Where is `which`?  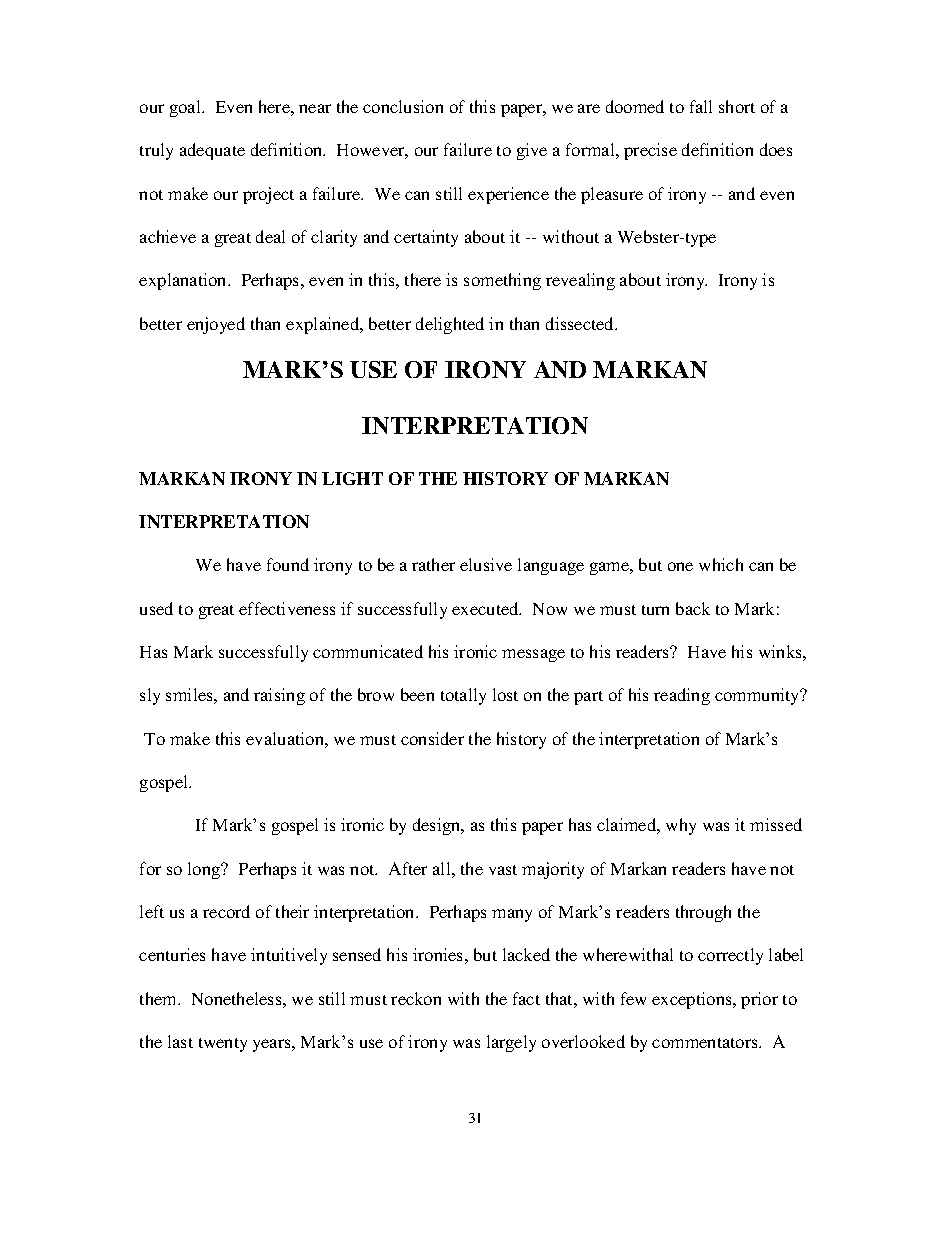
which is located at coordinates (721, 564).
